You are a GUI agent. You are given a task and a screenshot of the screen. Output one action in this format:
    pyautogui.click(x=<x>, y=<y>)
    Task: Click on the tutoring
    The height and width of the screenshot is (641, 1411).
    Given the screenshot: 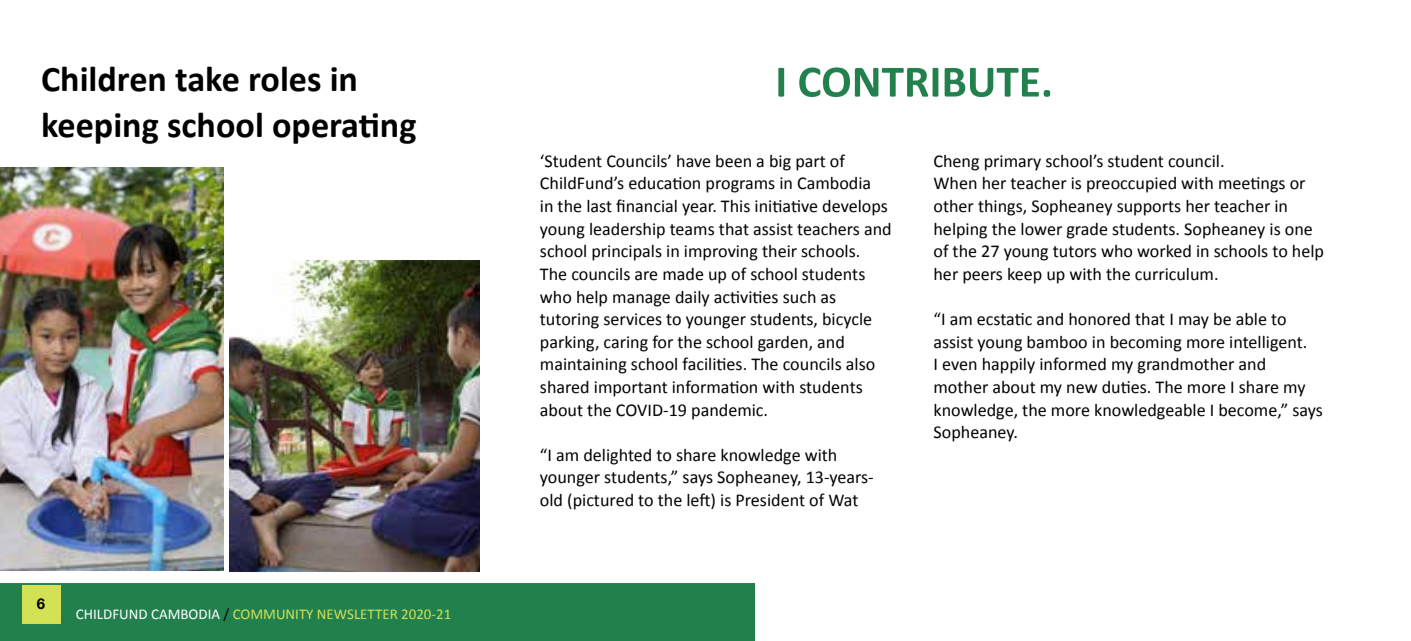 What is the action you would take?
    pyautogui.click(x=569, y=321)
